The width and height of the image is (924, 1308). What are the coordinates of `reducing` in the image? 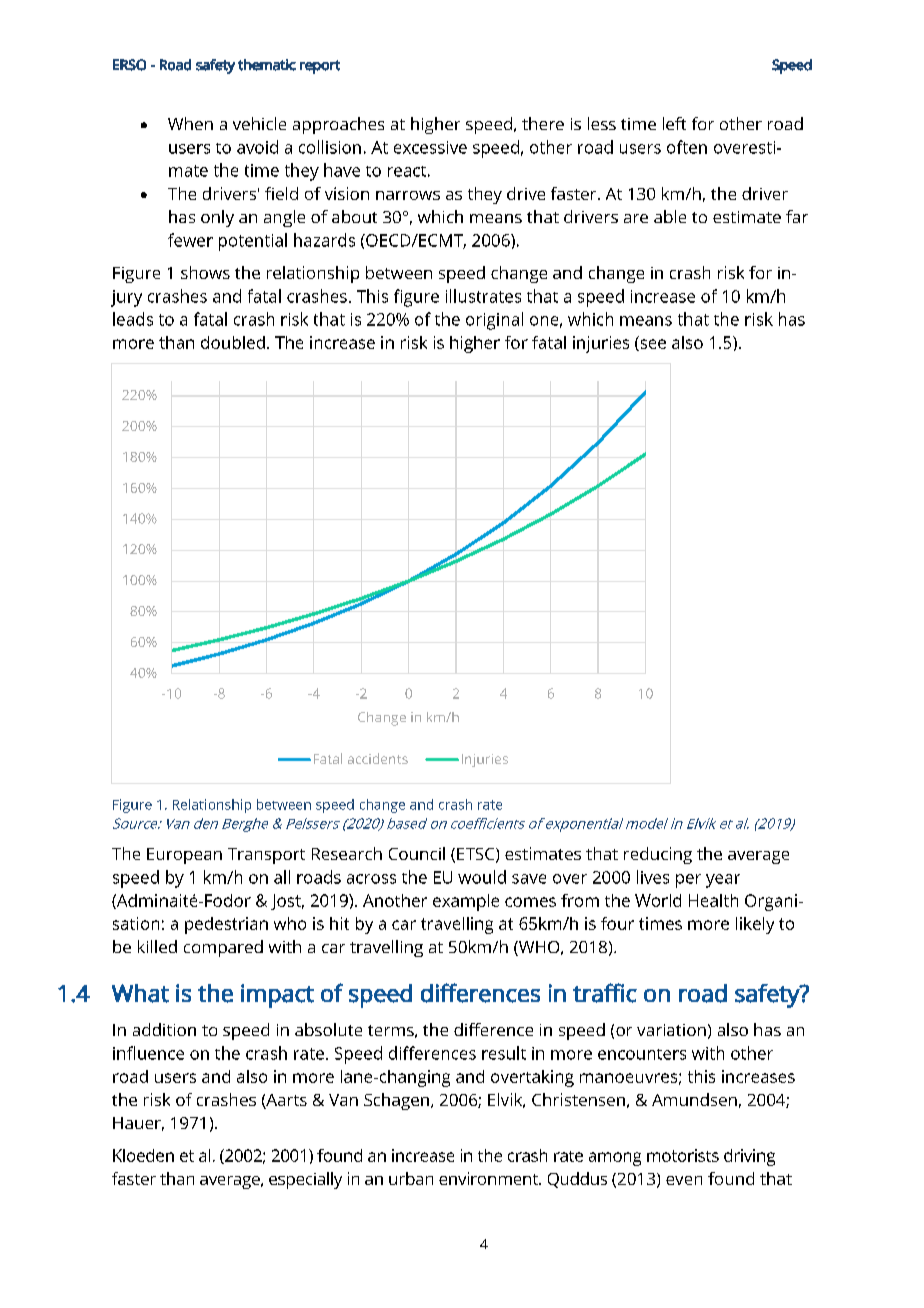 It's located at (658, 855).
